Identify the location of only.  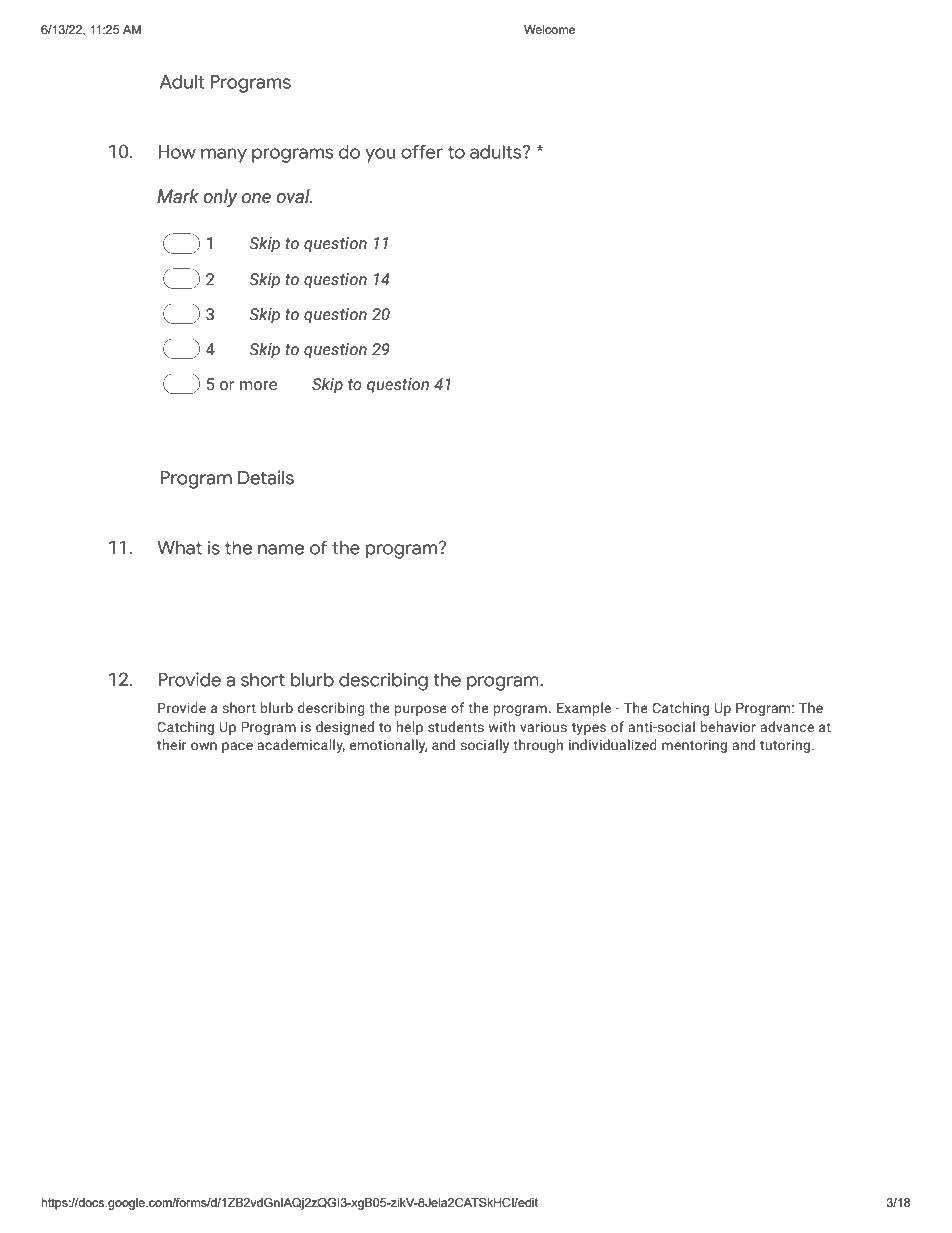
(220, 198).
